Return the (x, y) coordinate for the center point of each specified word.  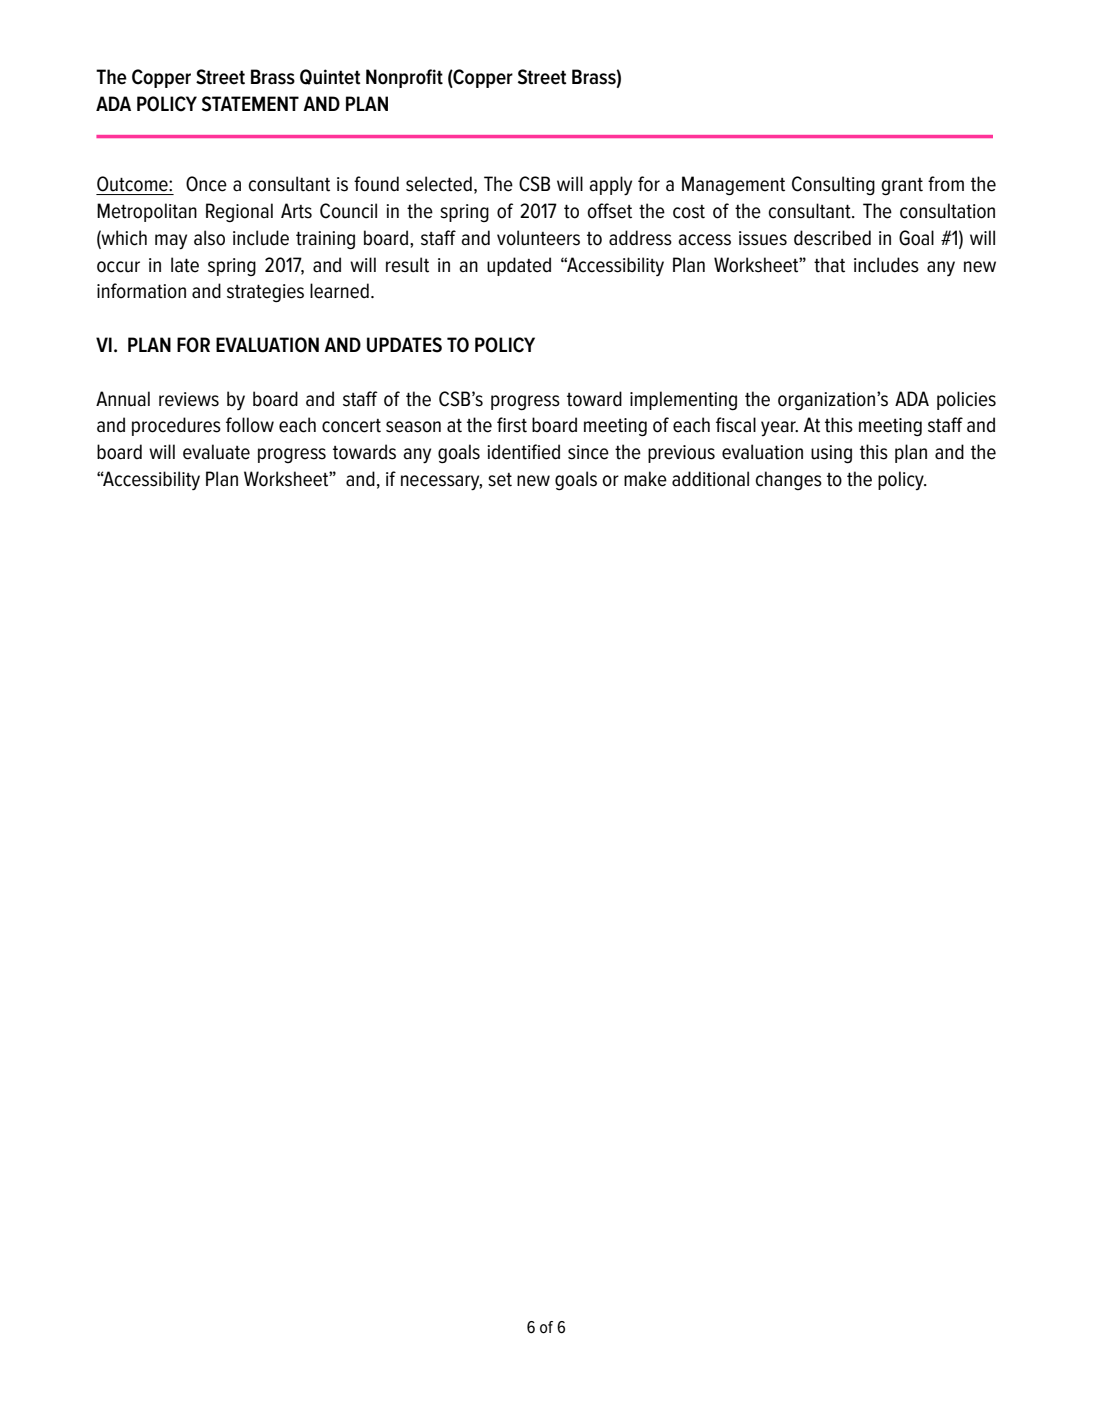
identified (523, 452)
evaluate (216, 452)
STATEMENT (250, 104)
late (185, 265)
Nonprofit (404, 78)
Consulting (833, 185)
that (829, 265)
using (831, 454)
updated (519, 266)
